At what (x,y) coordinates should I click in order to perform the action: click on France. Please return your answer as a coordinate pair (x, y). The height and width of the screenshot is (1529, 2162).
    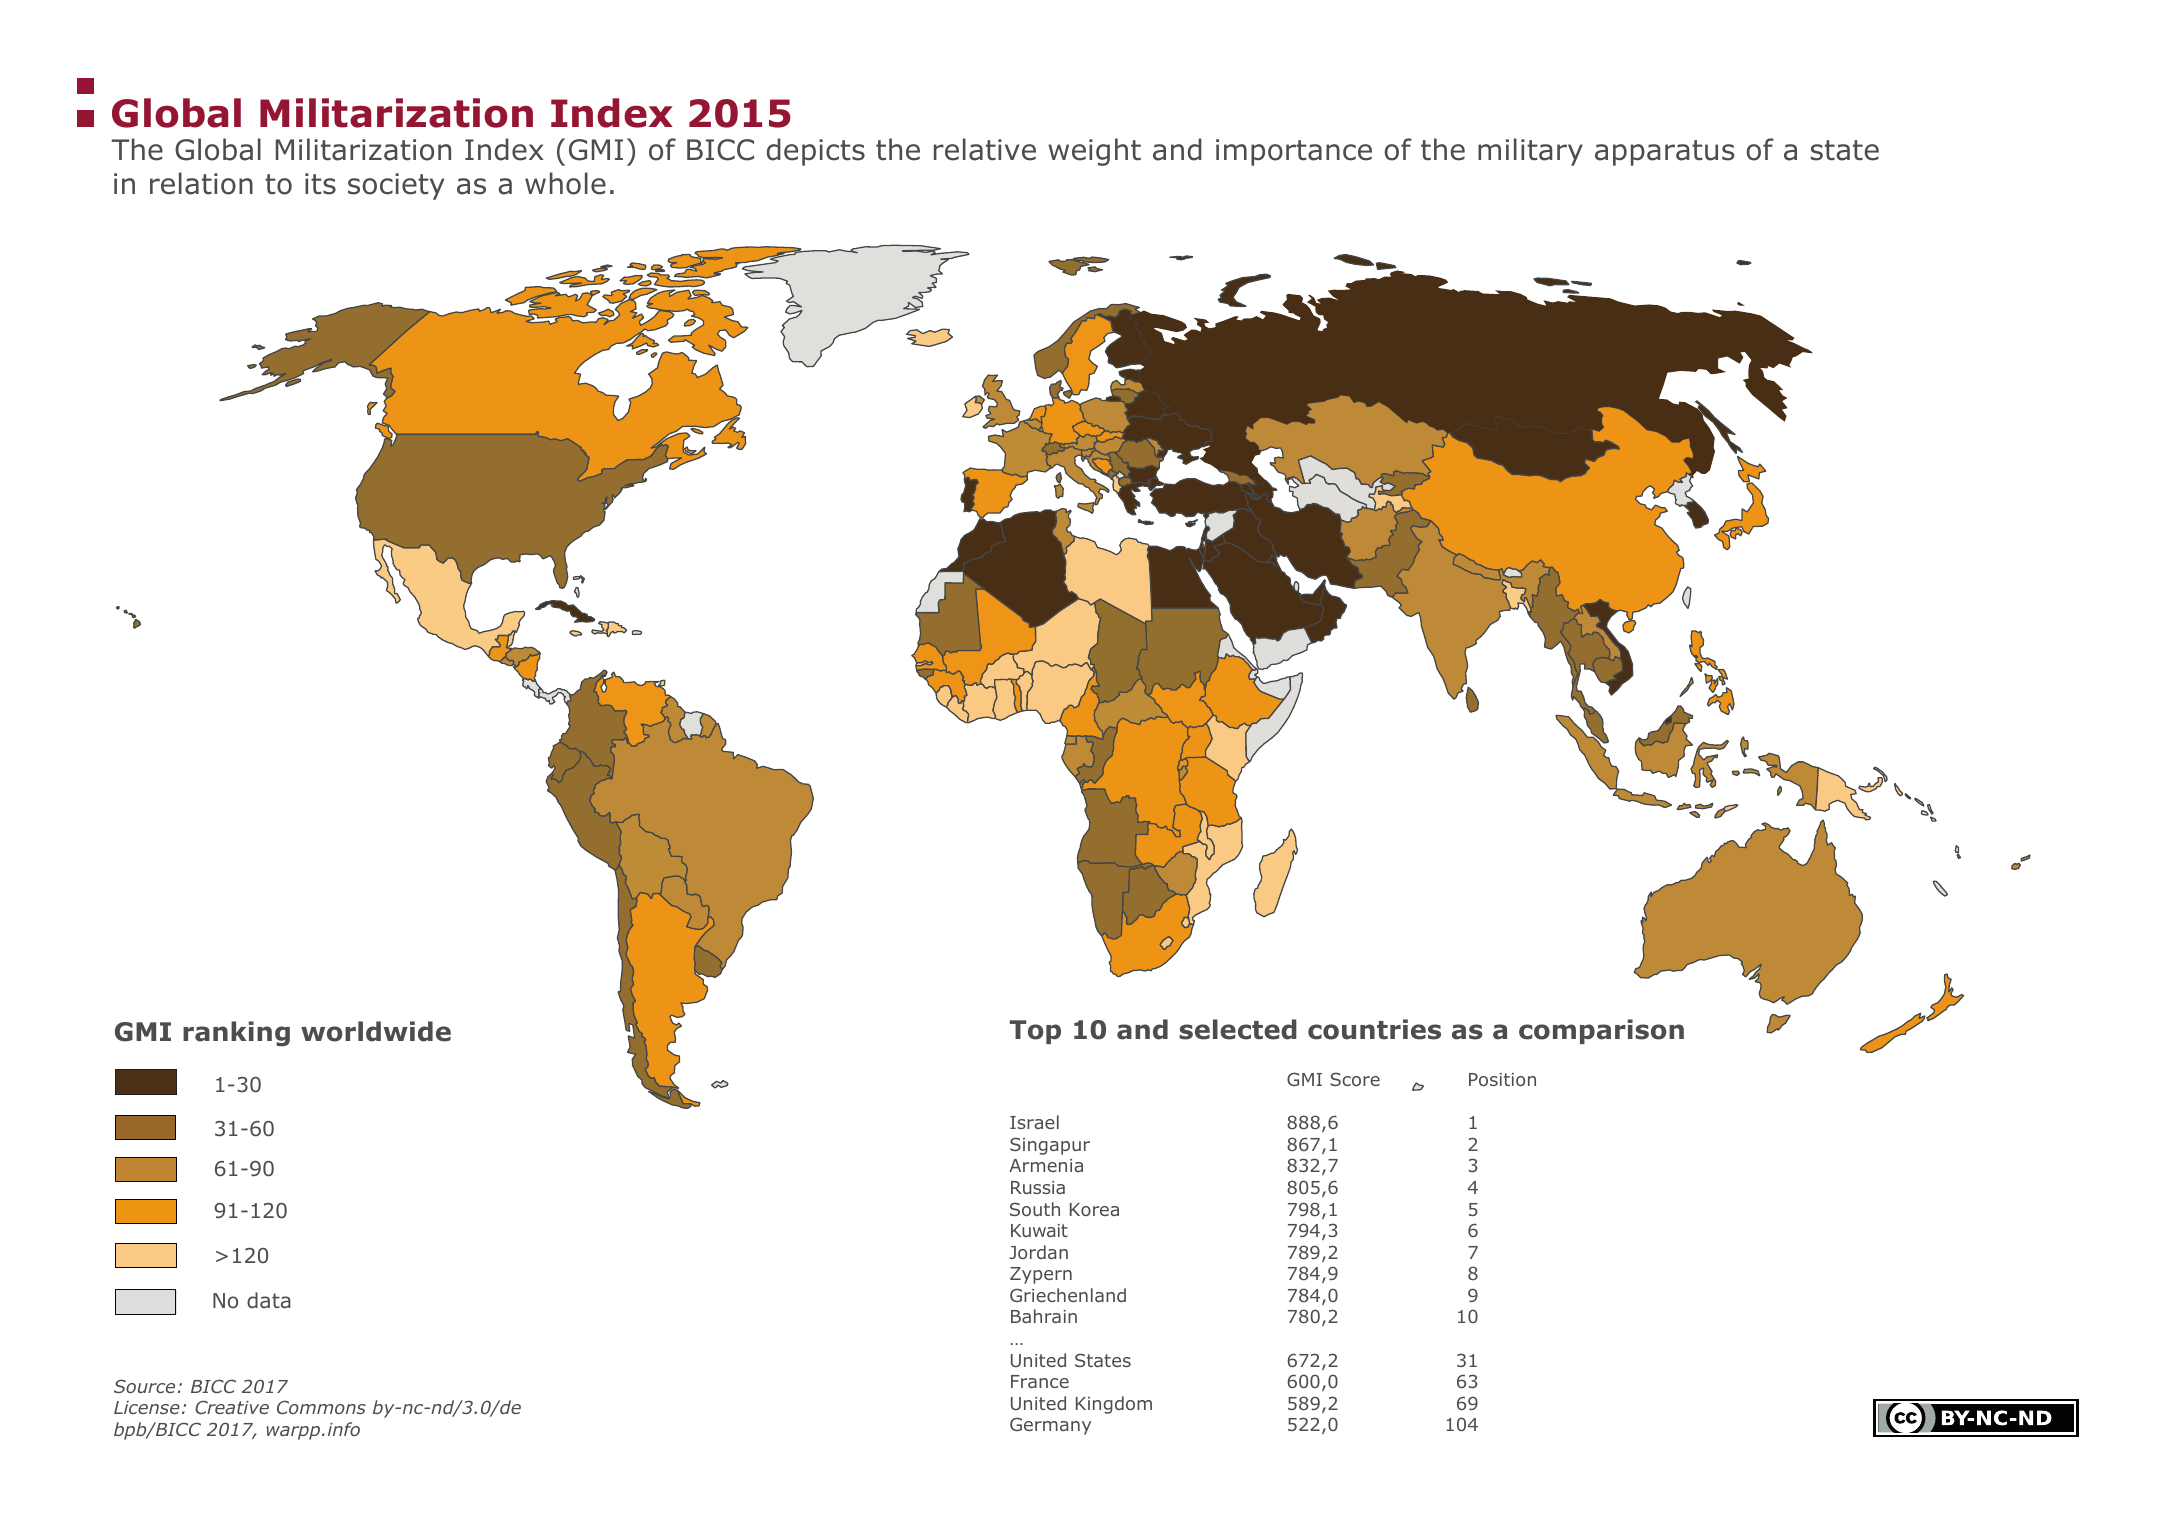
    Looking at the image, I should click on (1040, 1381).
